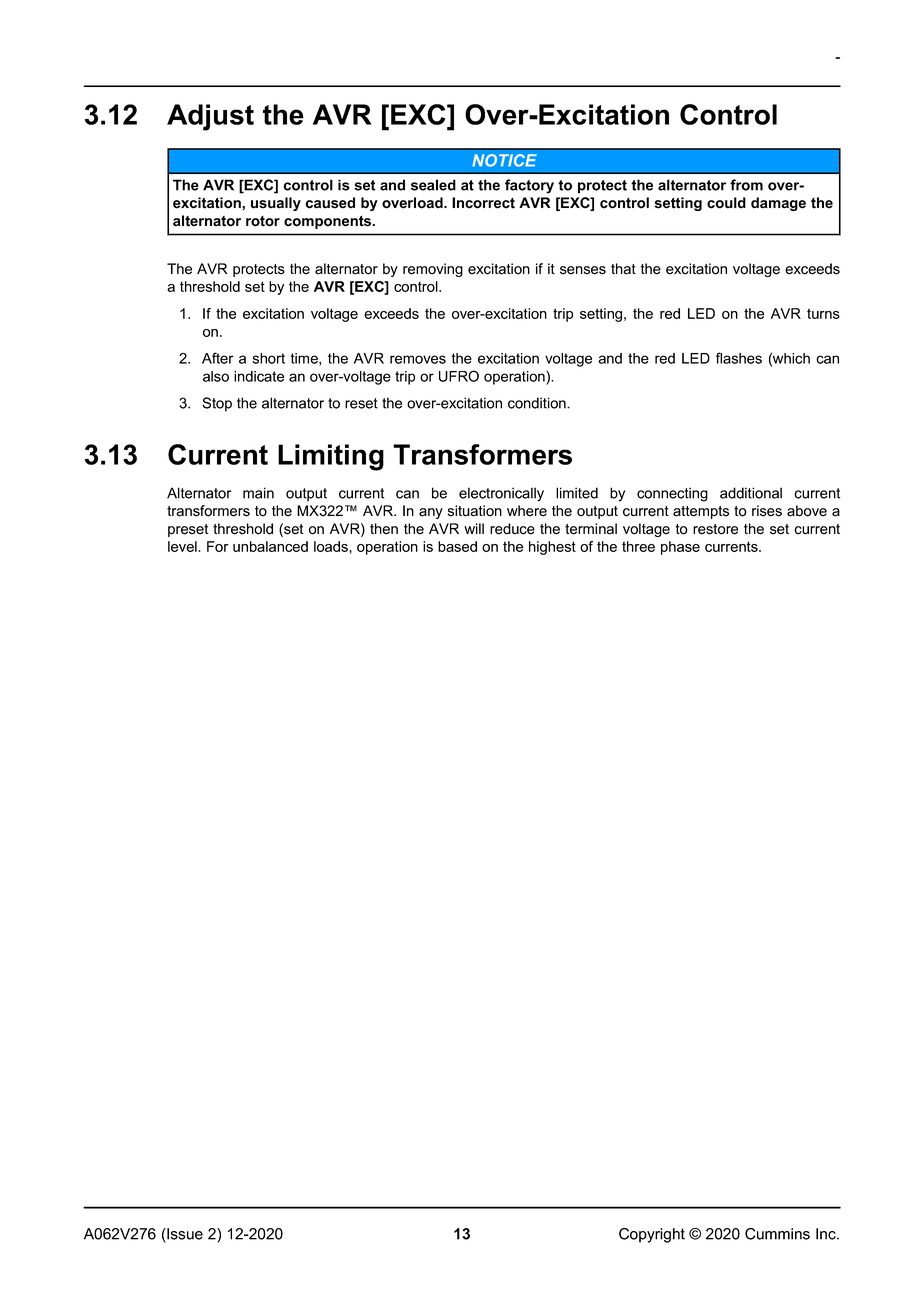 The image size is (924, 1308). What do you see at coordinates (680, 548) in the image?
I see `phase` at bounding box center [680, 548].
